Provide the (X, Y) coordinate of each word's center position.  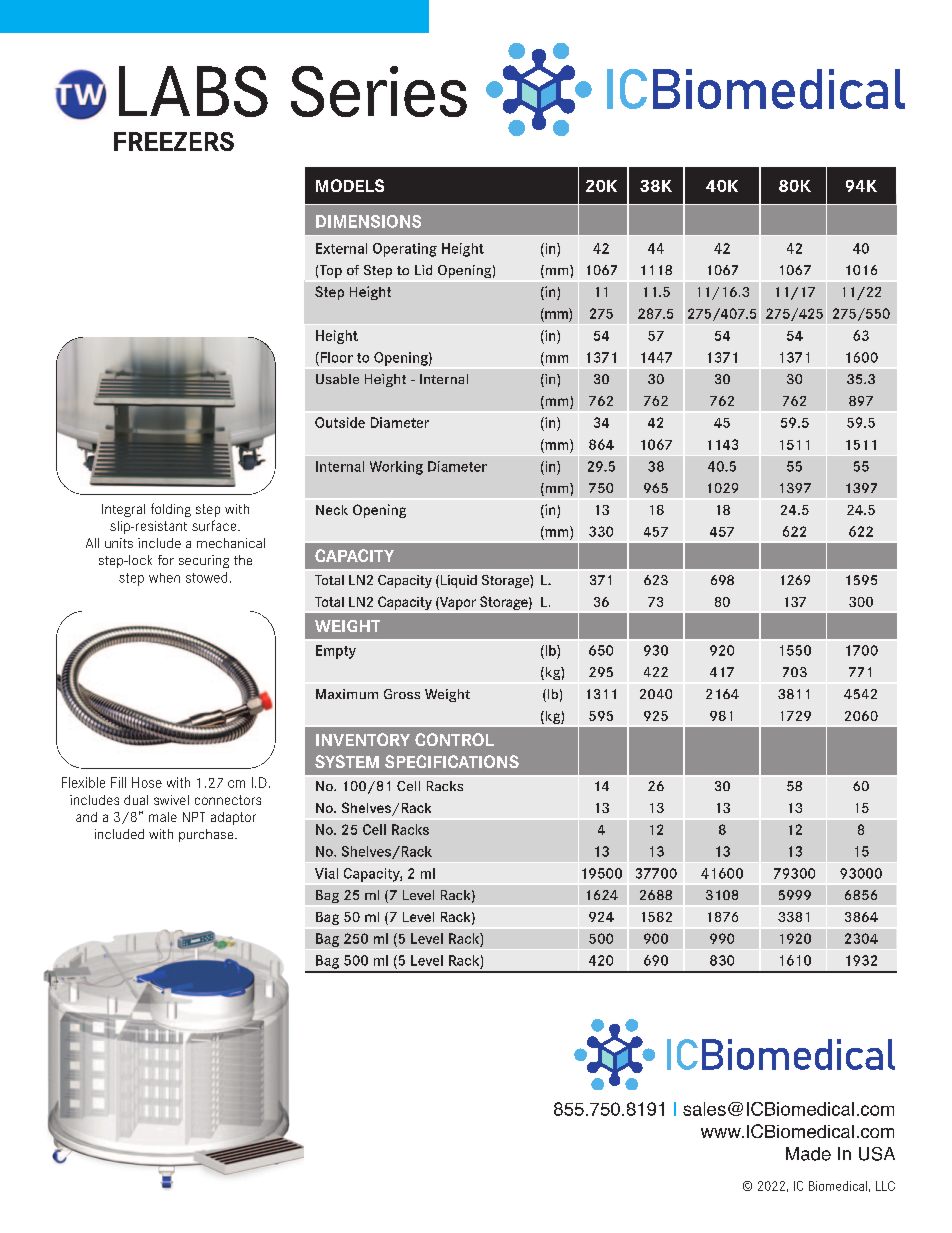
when (164, 578)
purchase (207, 835)
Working (396, 468)
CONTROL (454, 739)
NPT (194, 817)
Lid (423, 270)
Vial (326, 873)
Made (808, 1154)
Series (379, 91)
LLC (885, 1186)
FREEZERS (174, 141)
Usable (337, 379)
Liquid (457, 581)
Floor (335, 357)
